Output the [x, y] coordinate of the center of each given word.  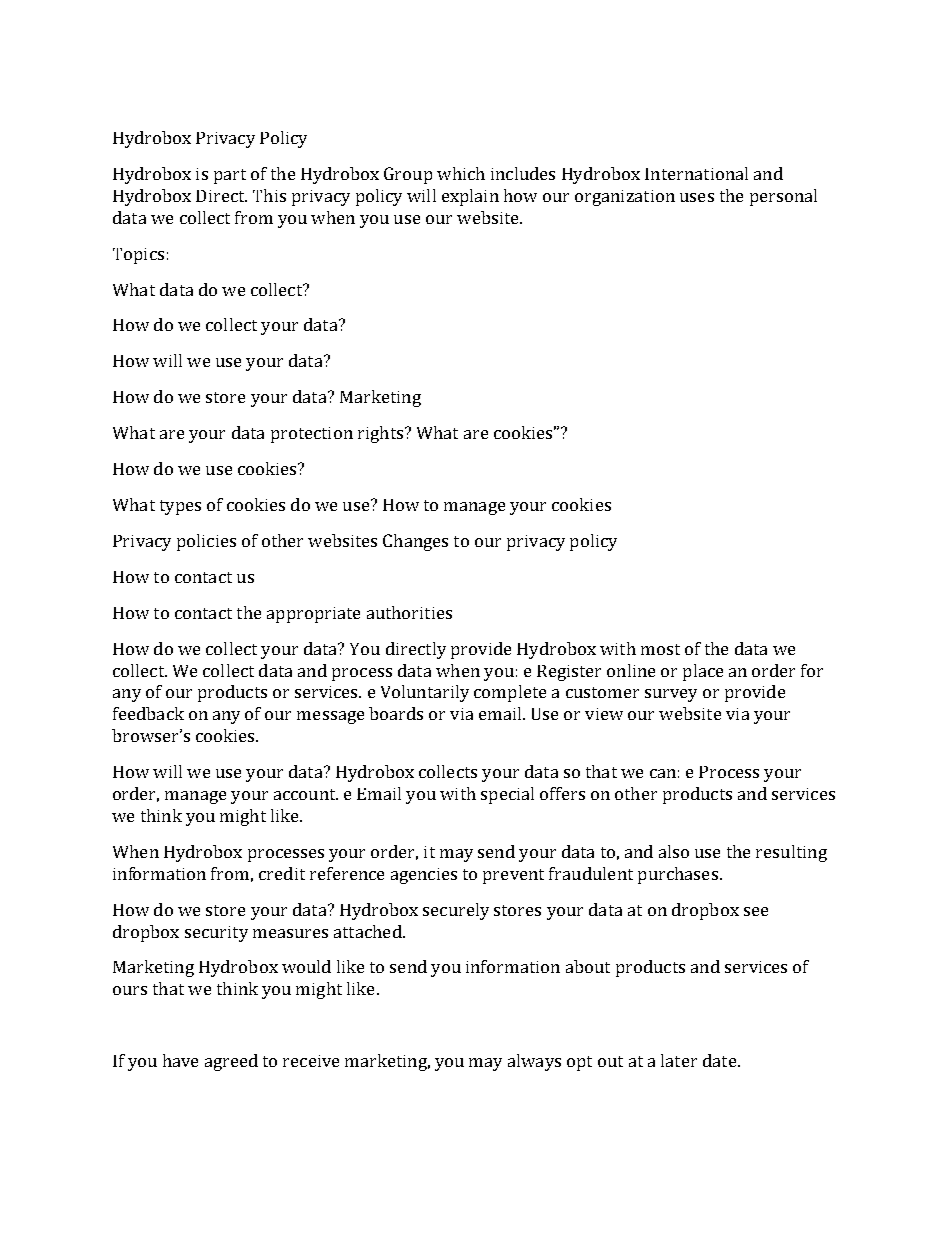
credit [282, 873]
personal [783, 197]
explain [470, 197]
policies [206, 542]
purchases [678, 875]
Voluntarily [425, 693]
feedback [148, 713]
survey [671, 695]
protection [312, 435]
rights [380, 434]
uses [697, 197]
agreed [231, 1062]
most [660, 649]
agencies [424, 876]
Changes [415, 542]
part [230, 176]
